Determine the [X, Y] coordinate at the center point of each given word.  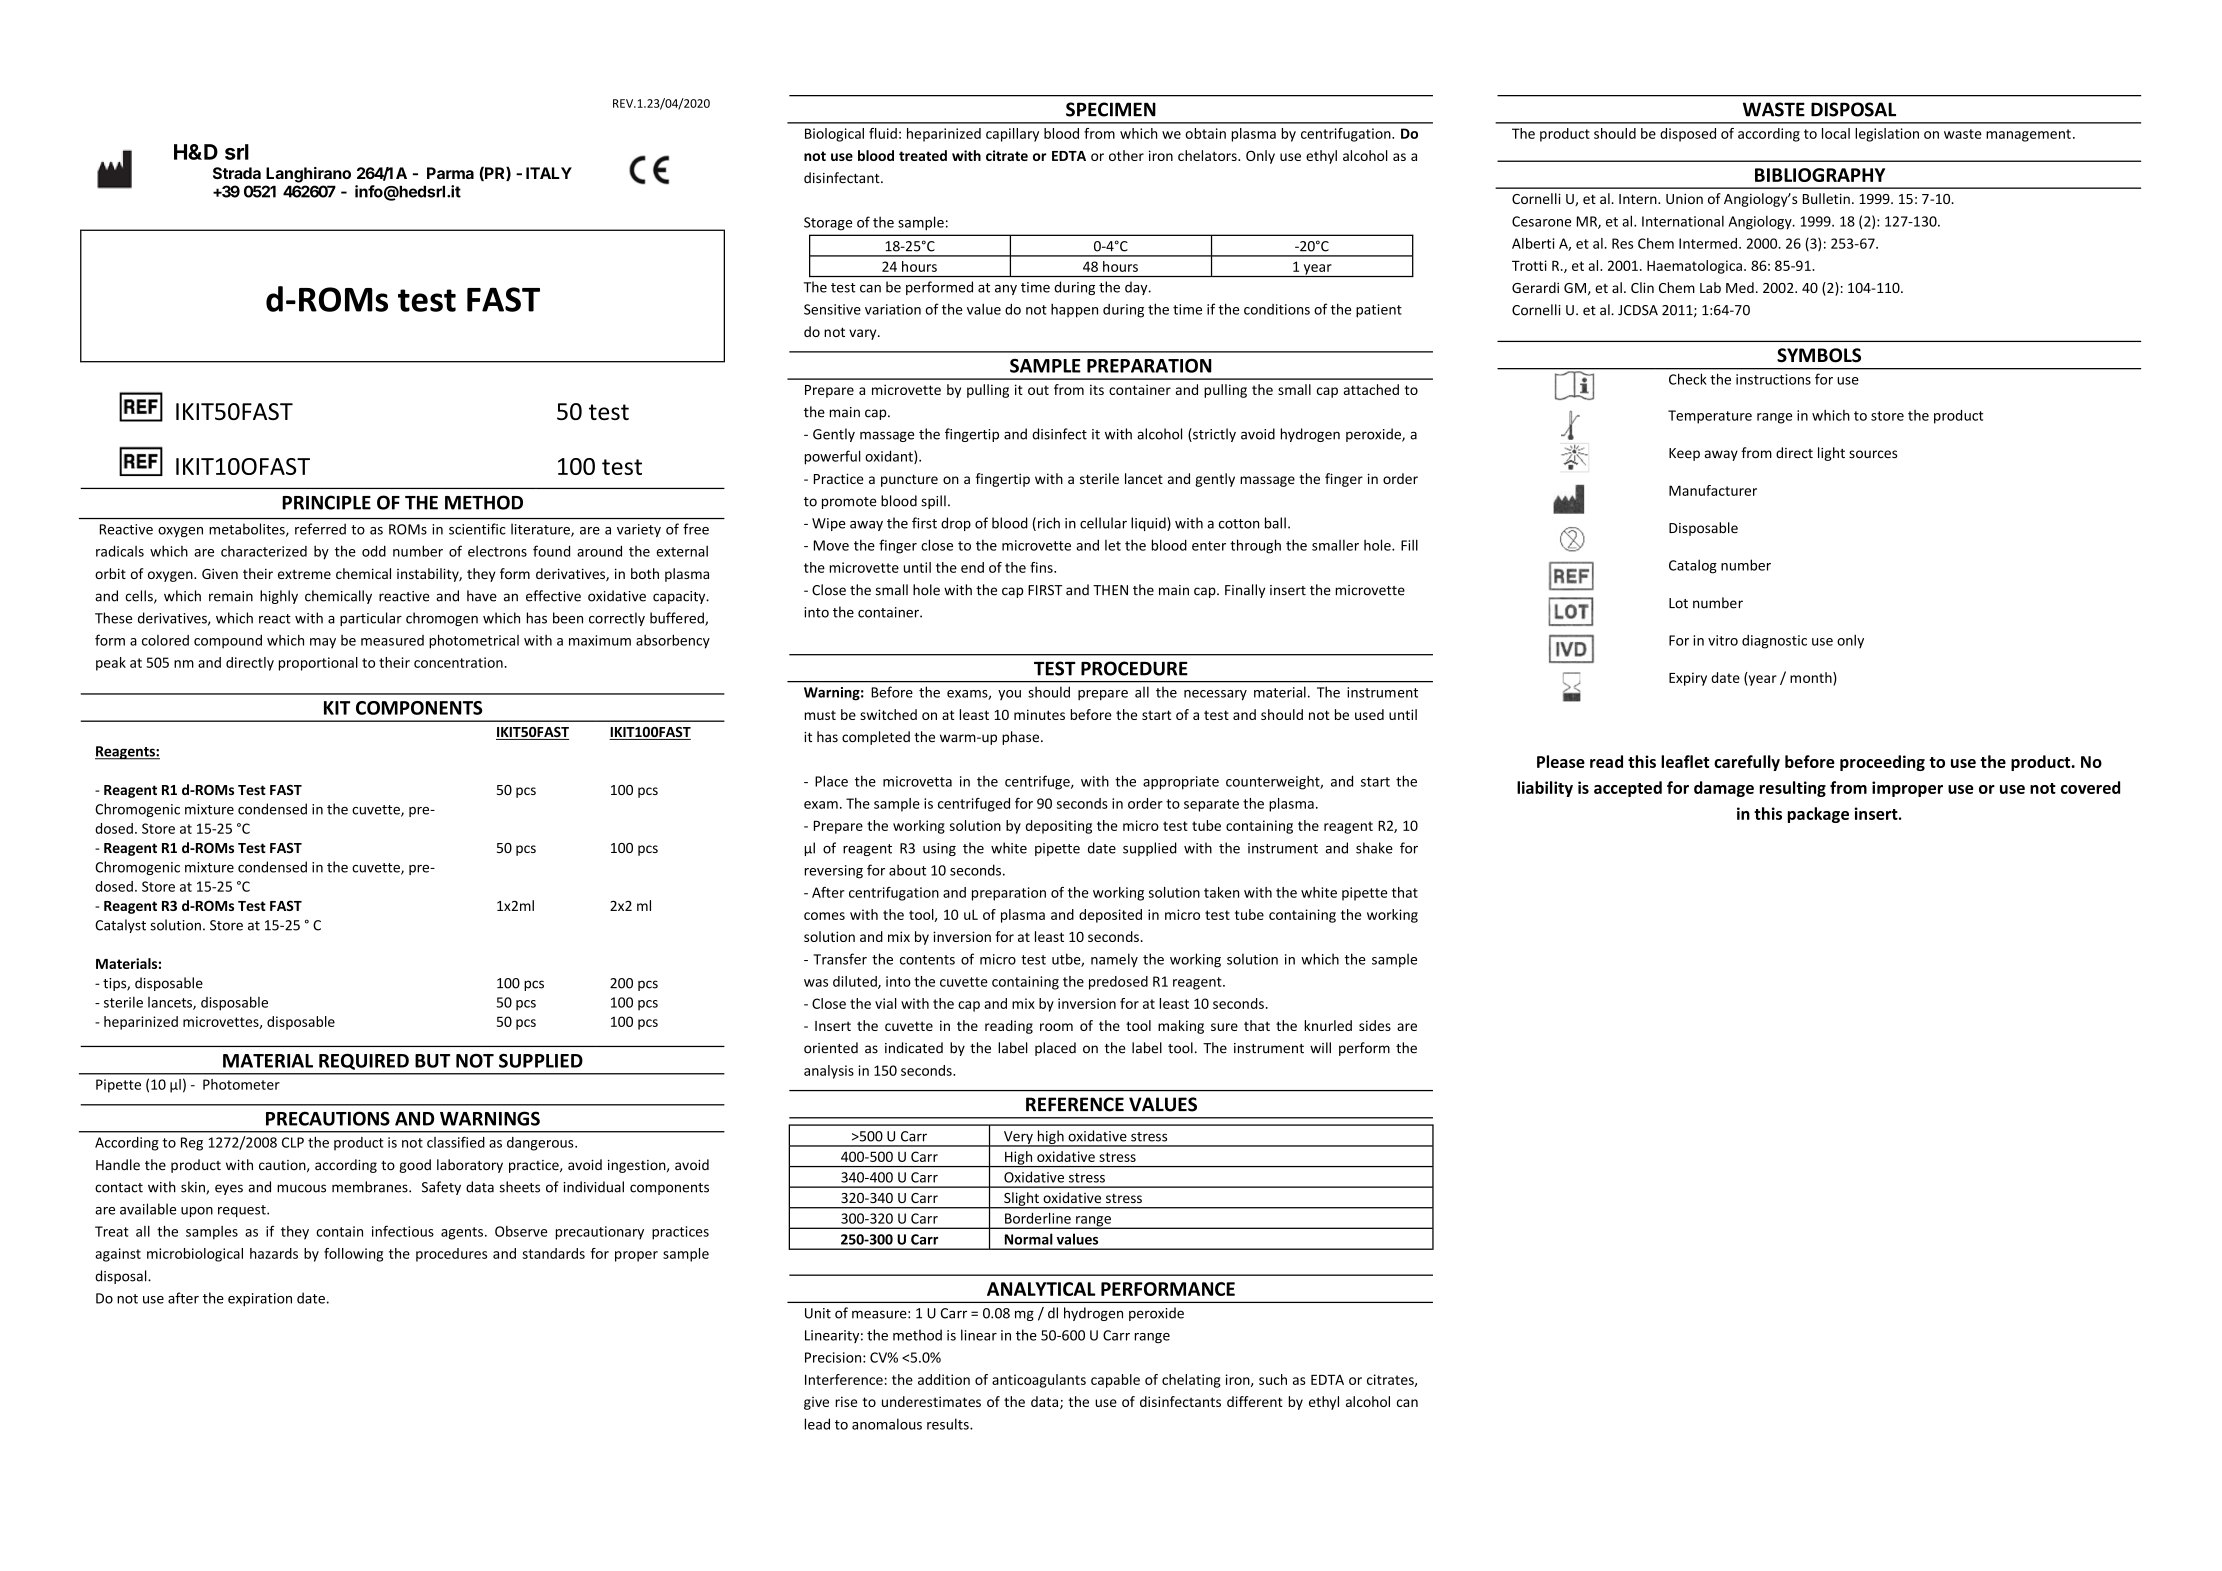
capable [1115, 1381]
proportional [318, 664]
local [1836, 133]
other [1126, 155]
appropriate [1181, 783]
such [1273, 1379]
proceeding [1882, 763]
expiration [260, 1299]
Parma [450, 173]
